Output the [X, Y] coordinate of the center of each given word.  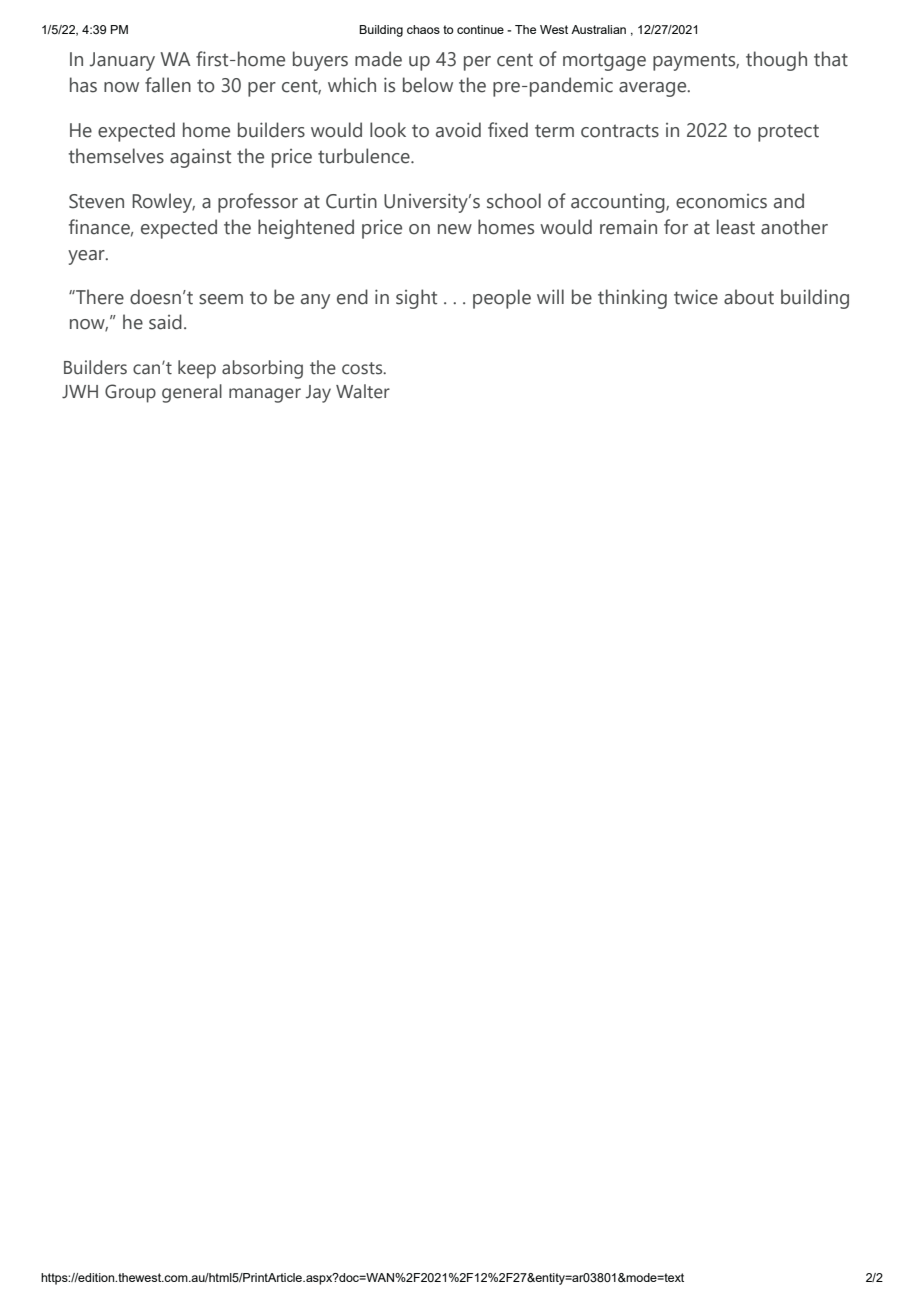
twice [696, 297]
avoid [458, 130]
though [776, 61]
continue [480, 29]
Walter [363, 391]
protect [788, 133]
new [455, 229]
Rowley [163, 203]
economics [721, 201]
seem [221, 299]
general [192, 393]
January [122, 61]
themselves [116, 156]
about [749, 297]
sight [416, 299]
